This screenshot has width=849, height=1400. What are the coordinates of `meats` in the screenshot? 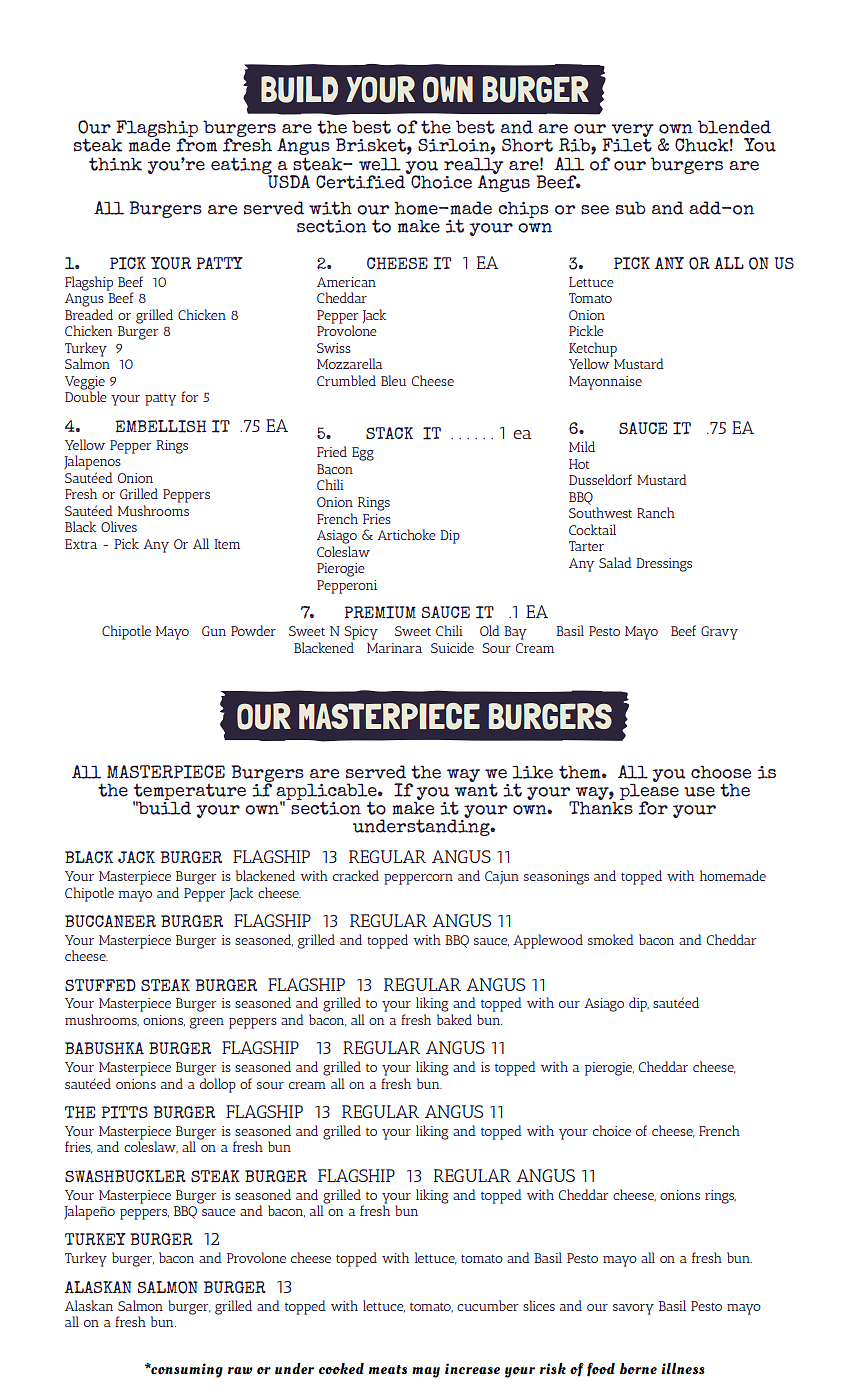 It's located at (388, 1369).
